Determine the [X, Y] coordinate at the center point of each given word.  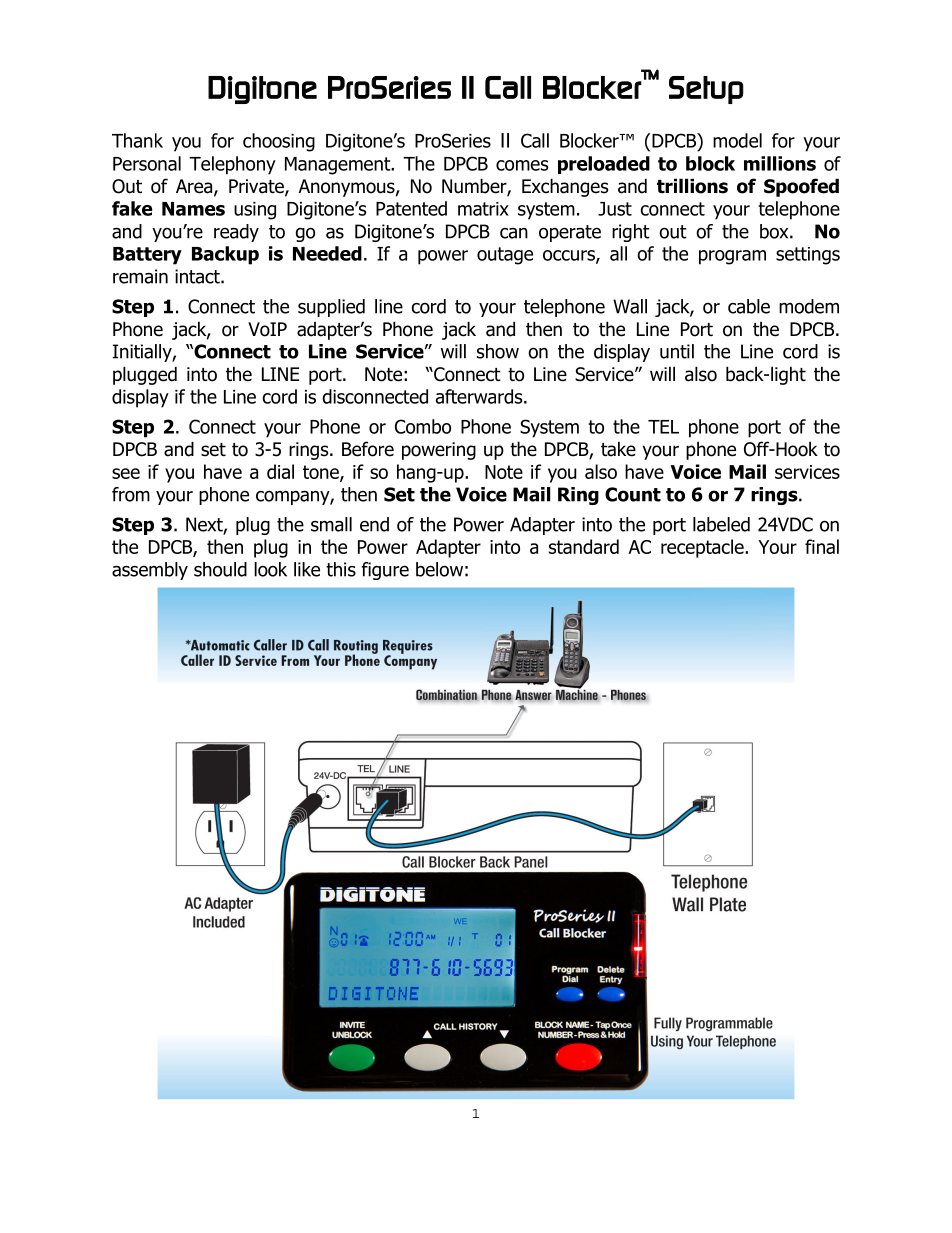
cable [749, 306]
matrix [483, 209]
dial [280, 471]
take [618, 449]
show [498, 351]
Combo [423, 426]
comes [522, 165]
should [220, 569]
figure [385, 571]
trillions [692, 186]
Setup [706, 90]
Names [193, 209]
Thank [137, 140]
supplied [331, 308]
